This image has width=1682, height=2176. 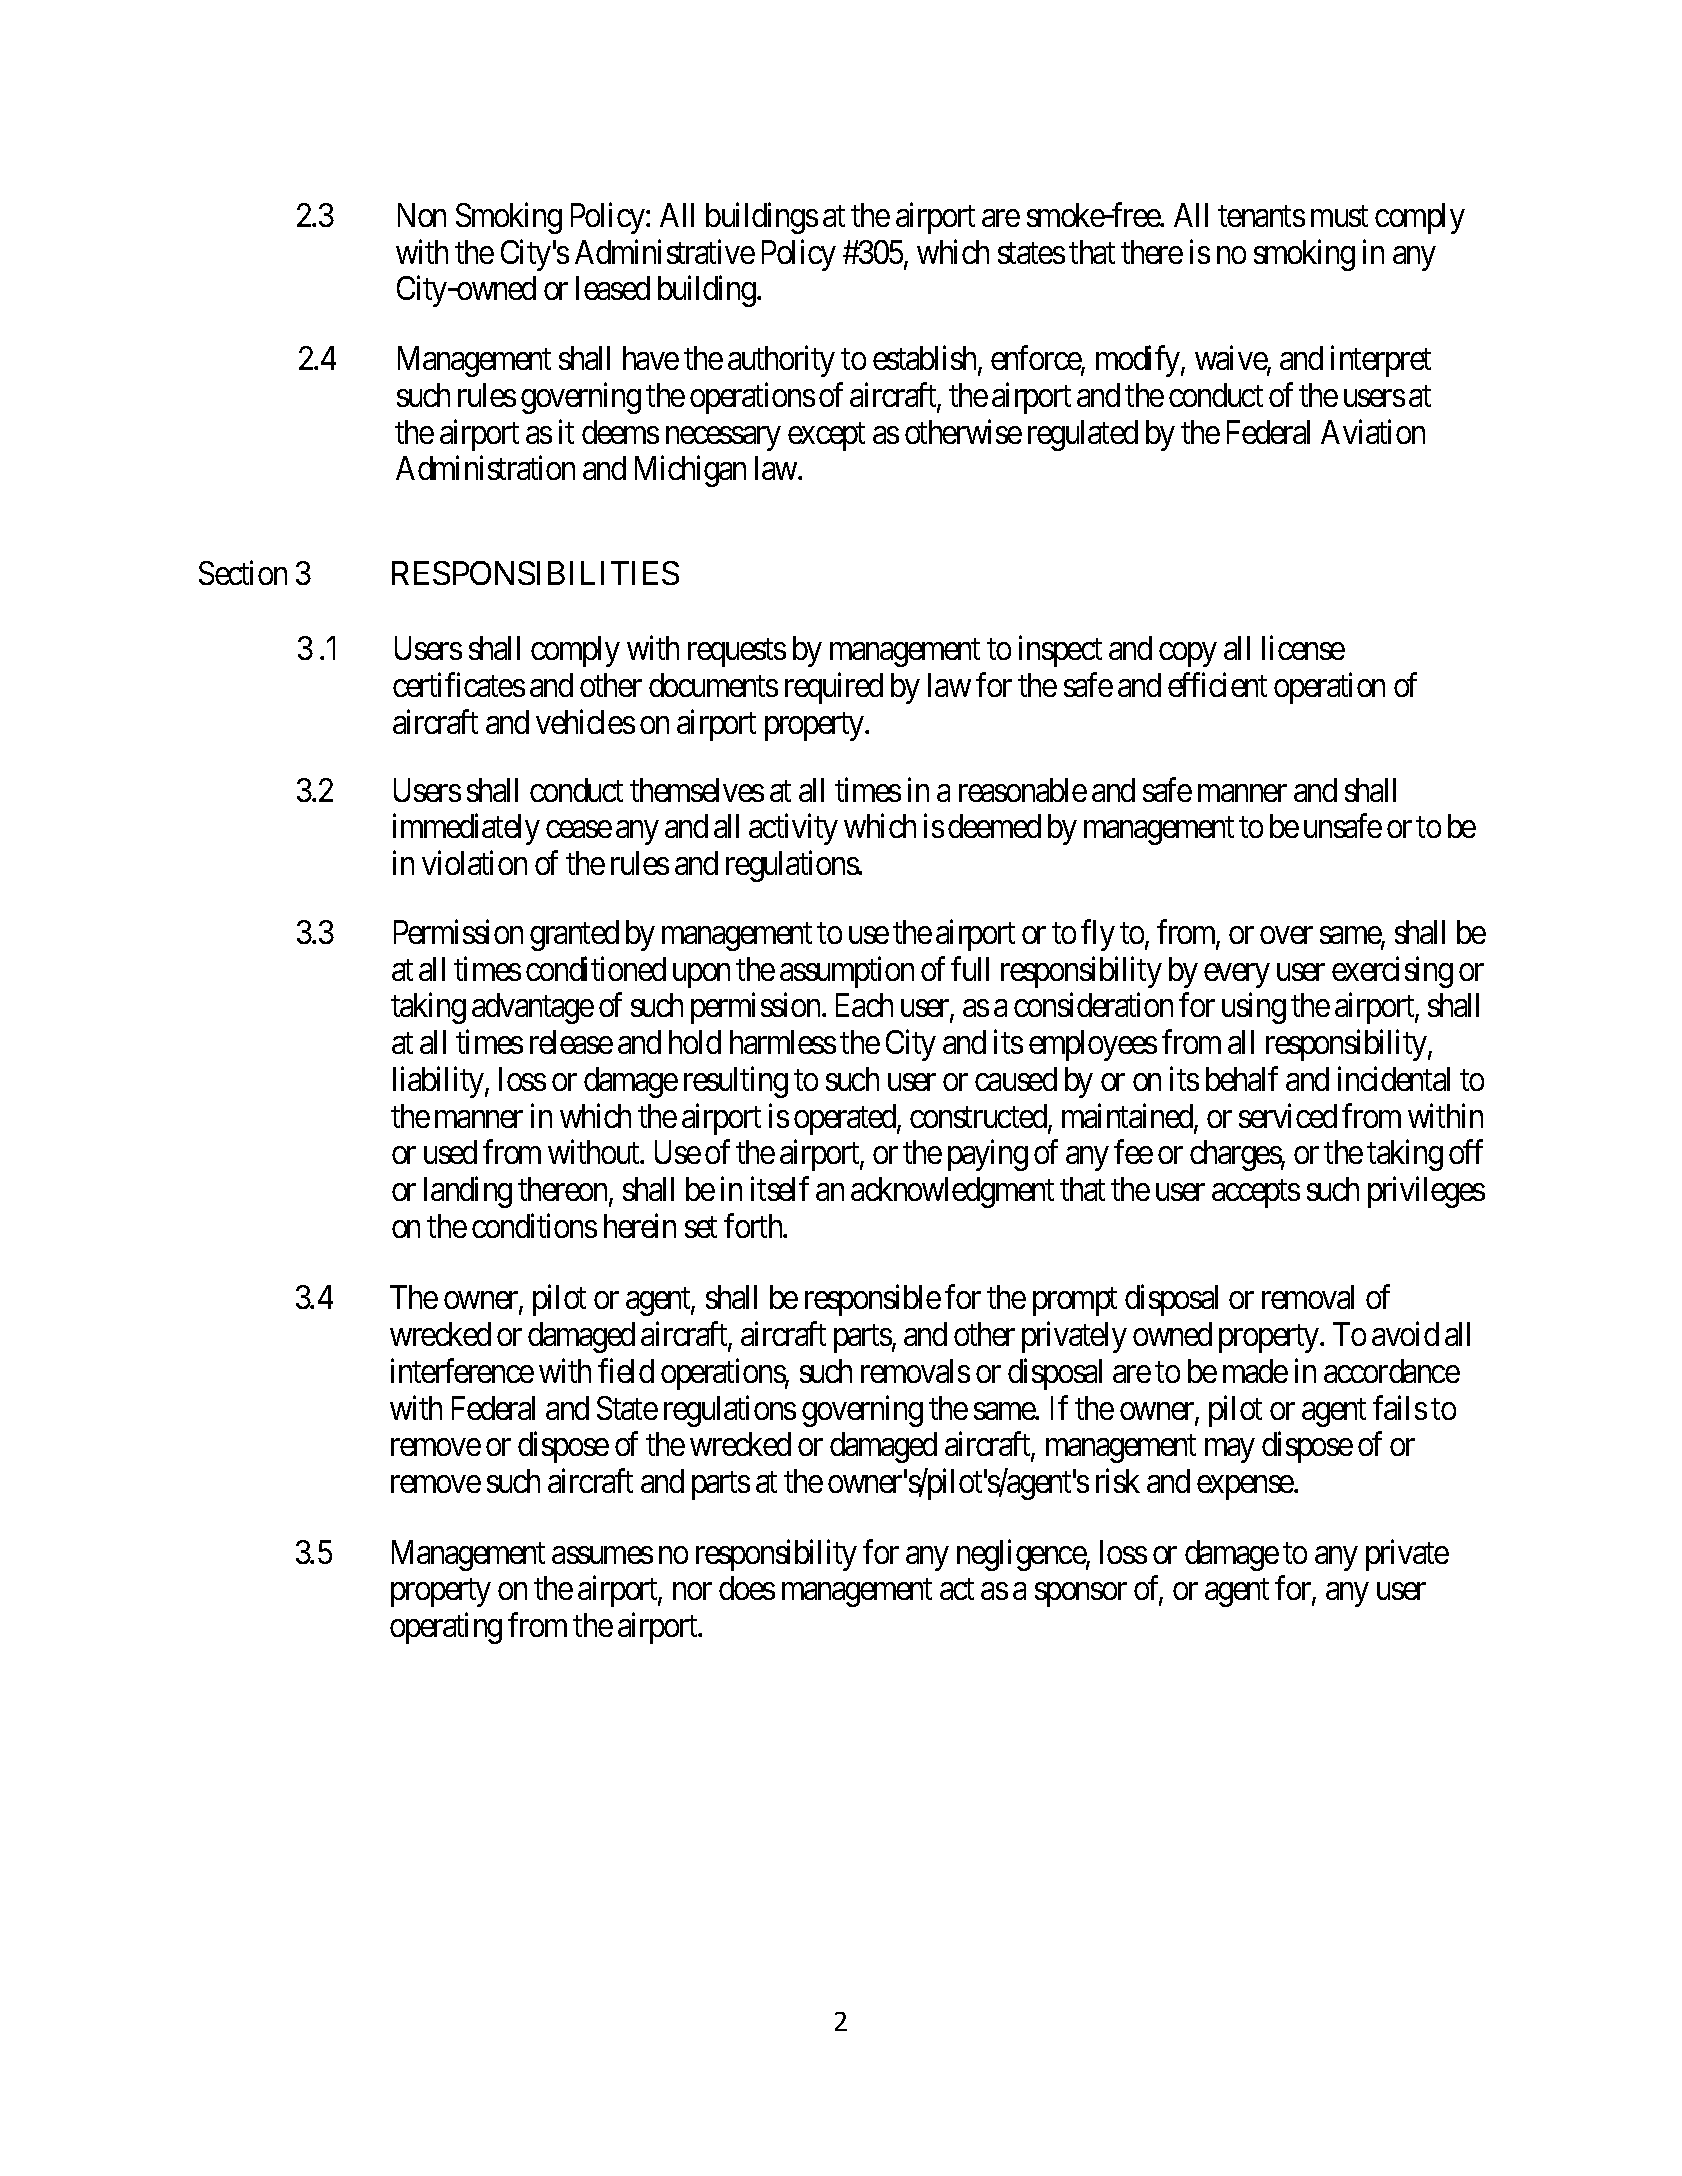 I want to click on assumption, so click(x=847, y=972).
